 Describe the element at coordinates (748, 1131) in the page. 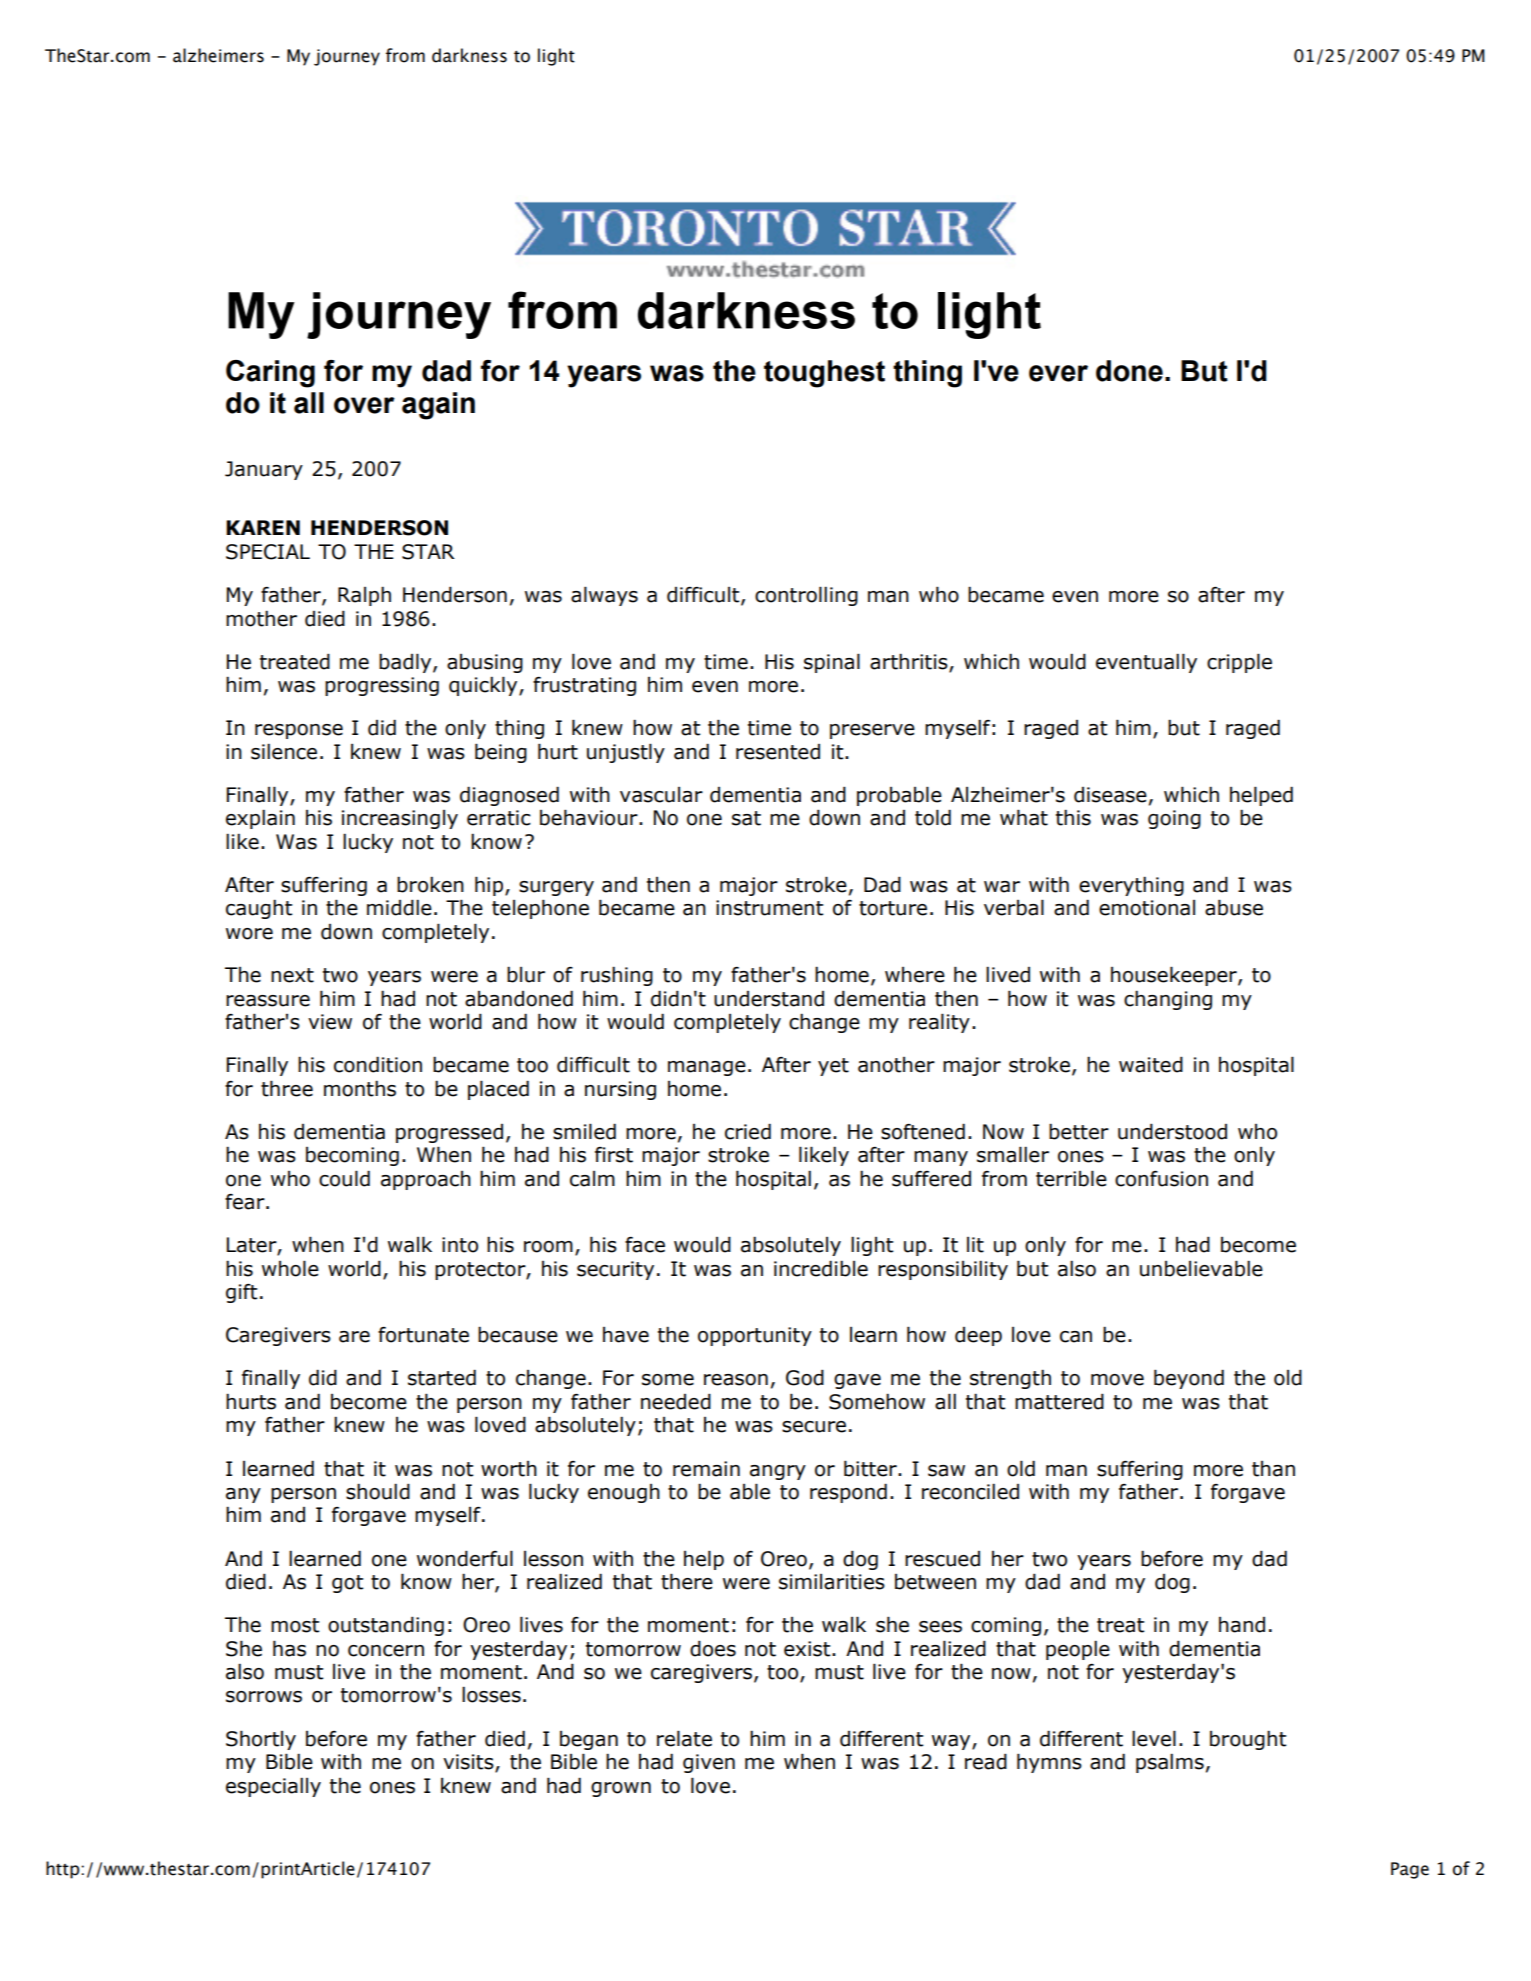

I see `cried` at that location.
